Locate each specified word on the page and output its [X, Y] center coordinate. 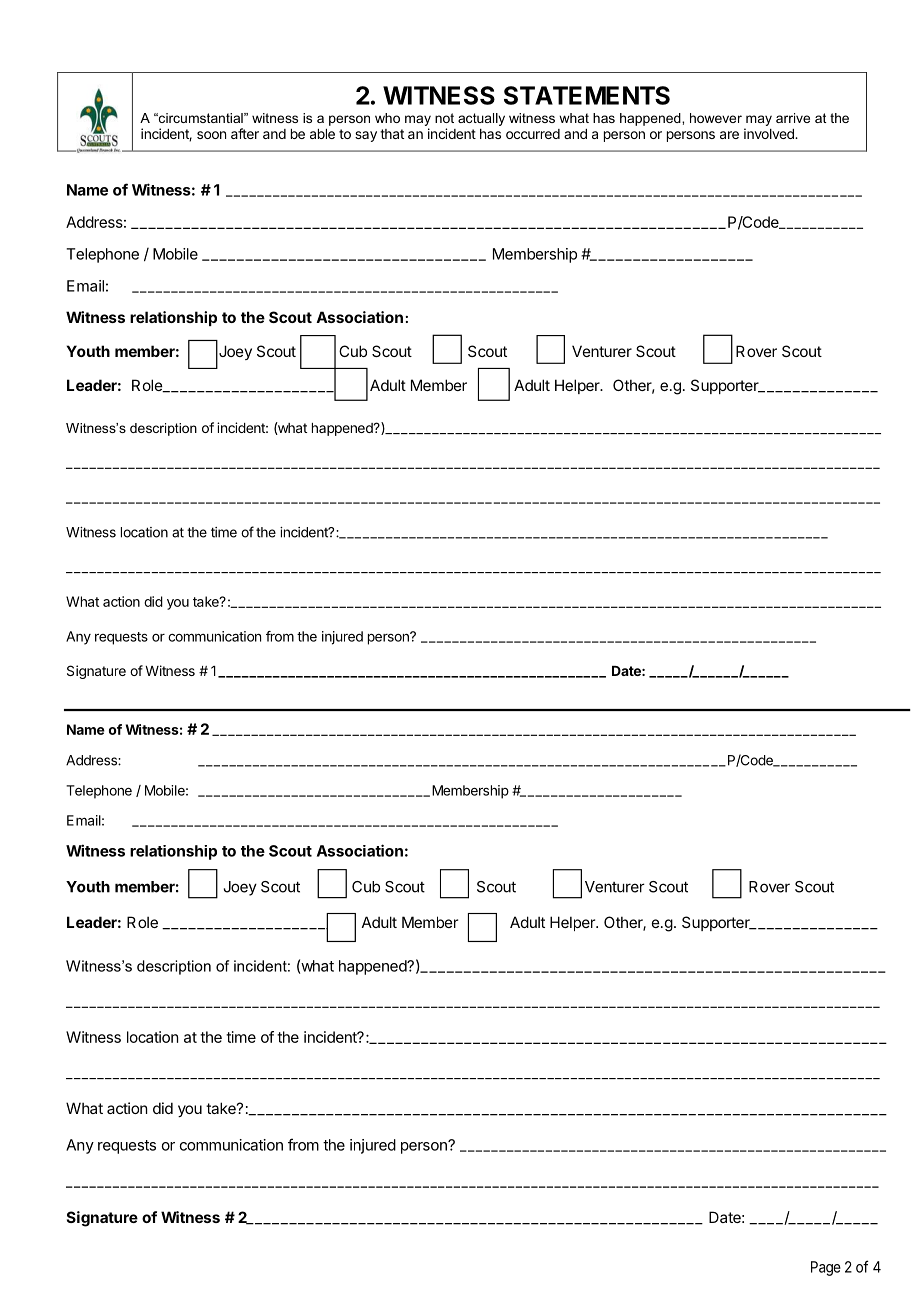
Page [826, 1268]
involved [770, 133]
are [729, 135]
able [322, 134]
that [392, 134]
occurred [533, 134]
